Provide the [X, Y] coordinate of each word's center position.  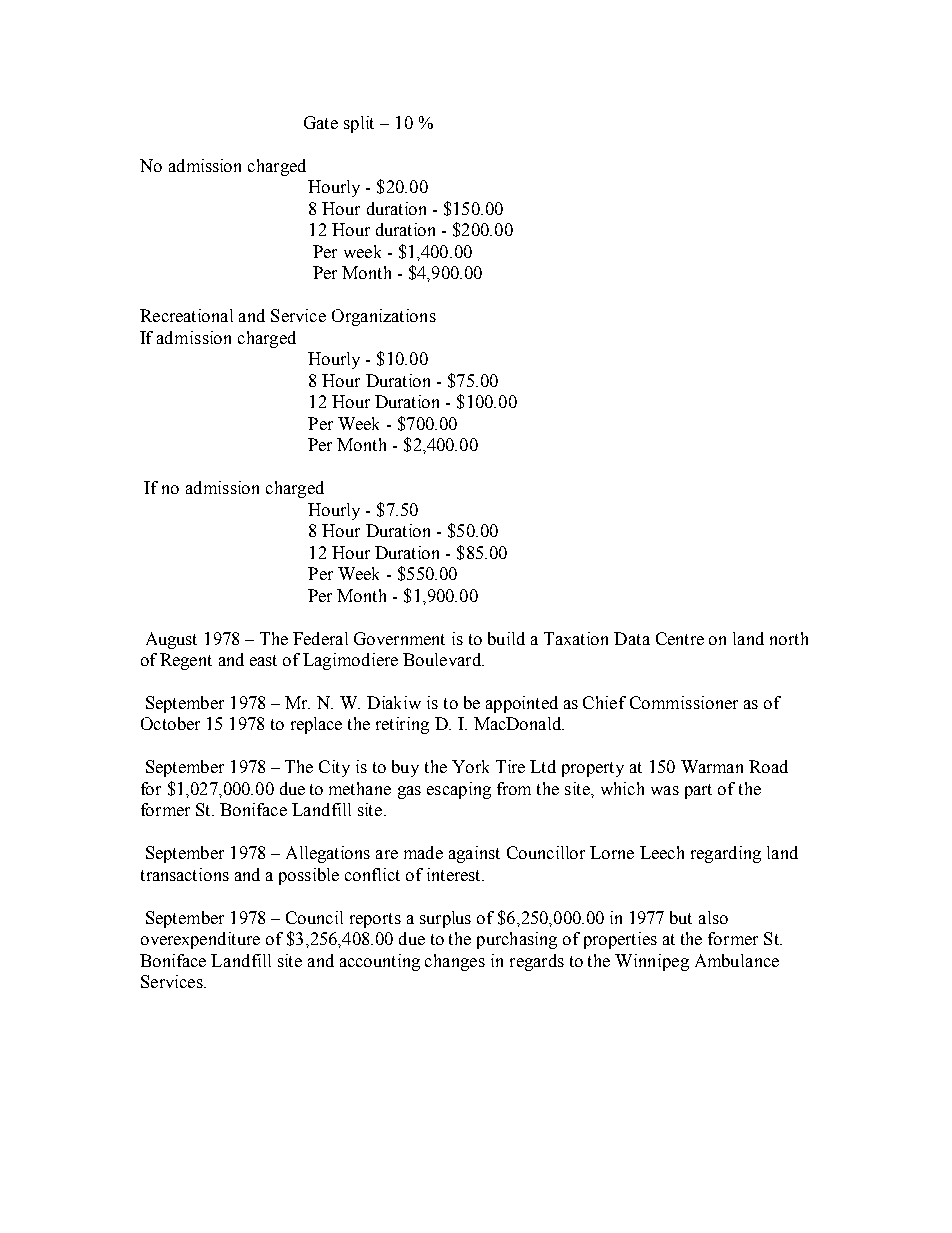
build [506, 638]
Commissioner [684, 702]
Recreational [186, 315]
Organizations [384, 317]
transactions [185, 874]
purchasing [517, 940]
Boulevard [443, 659]
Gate [321, 122]
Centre [680, 638]
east [263, 660]
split [359, 124]
